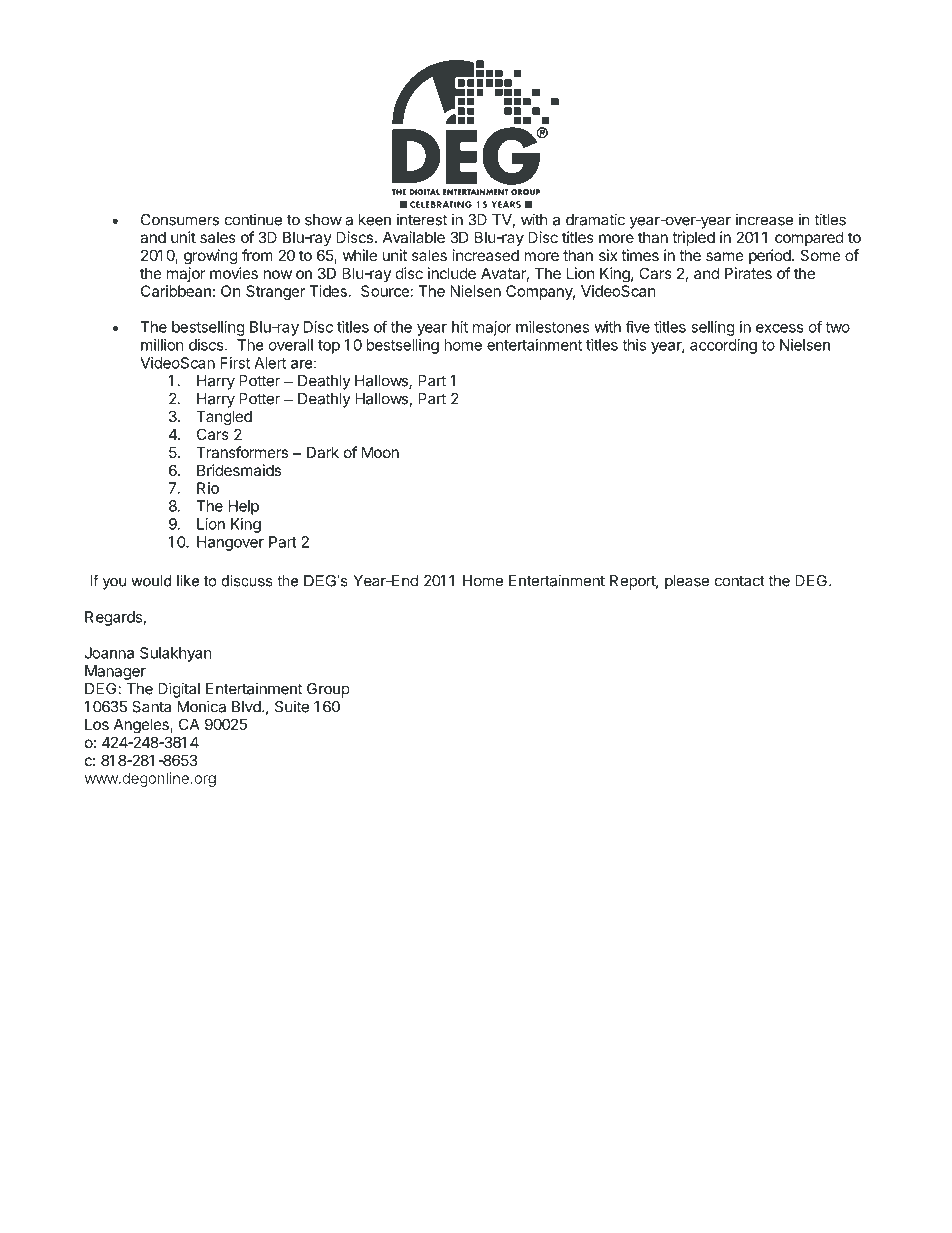 Image resolution: width=952 pixels, height=1233 pixels. Describe the element at coordinates (693, 238) in the document. I see `tripled` at that location.
